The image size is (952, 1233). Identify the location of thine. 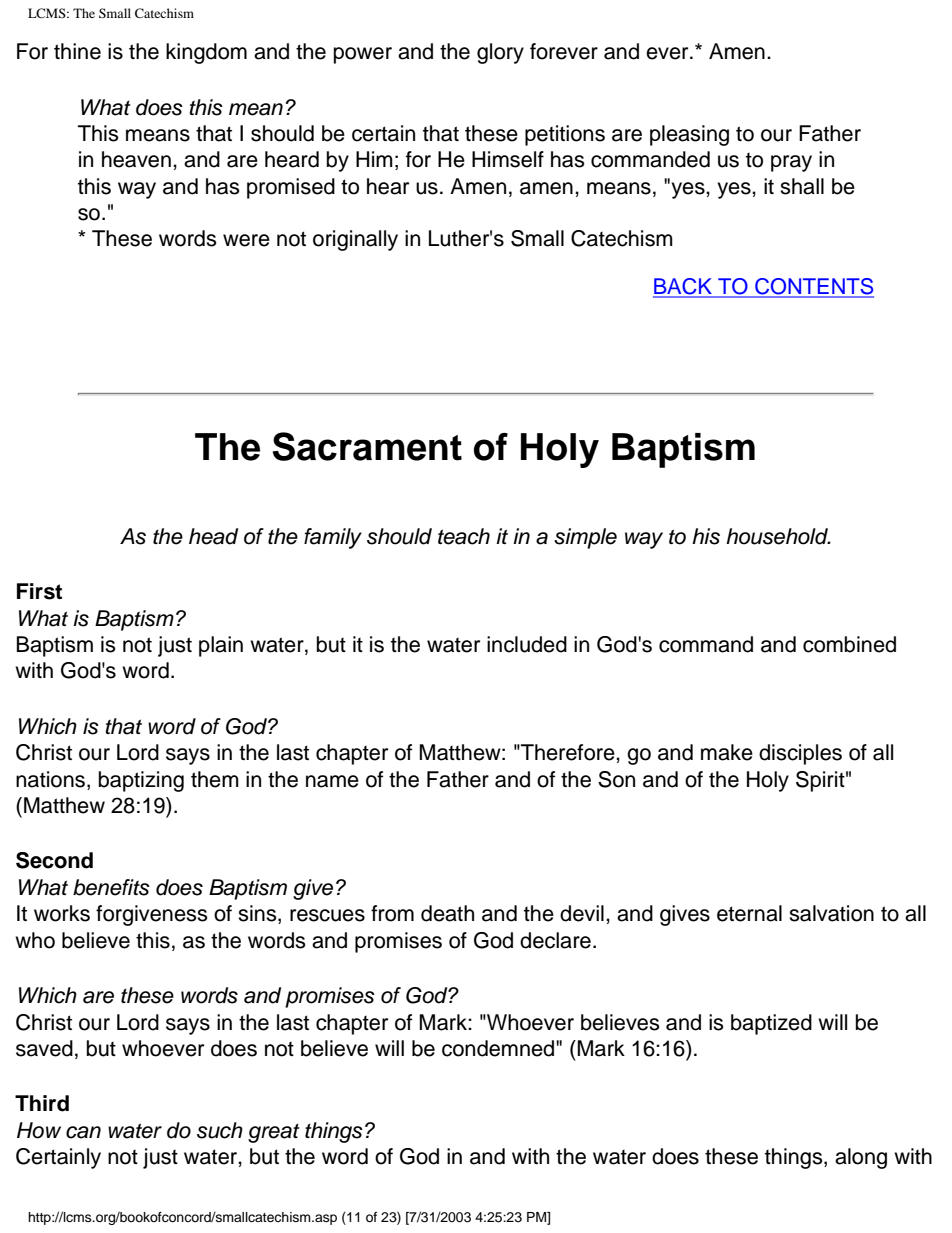
(77, 51).
